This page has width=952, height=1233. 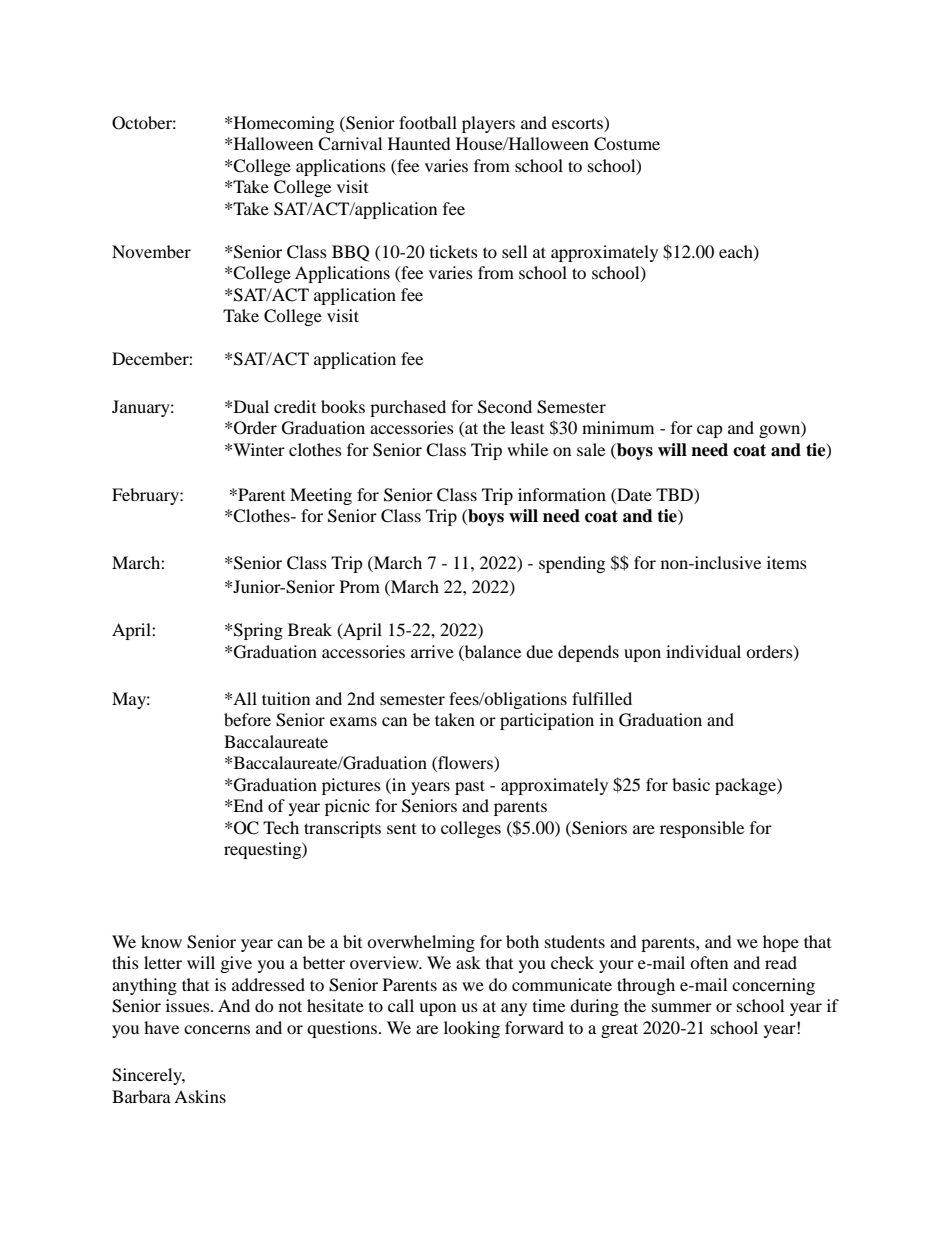 What do you see at coordinates (787, 562) in the page?
I see `items` at bounding box center [787, 562].
